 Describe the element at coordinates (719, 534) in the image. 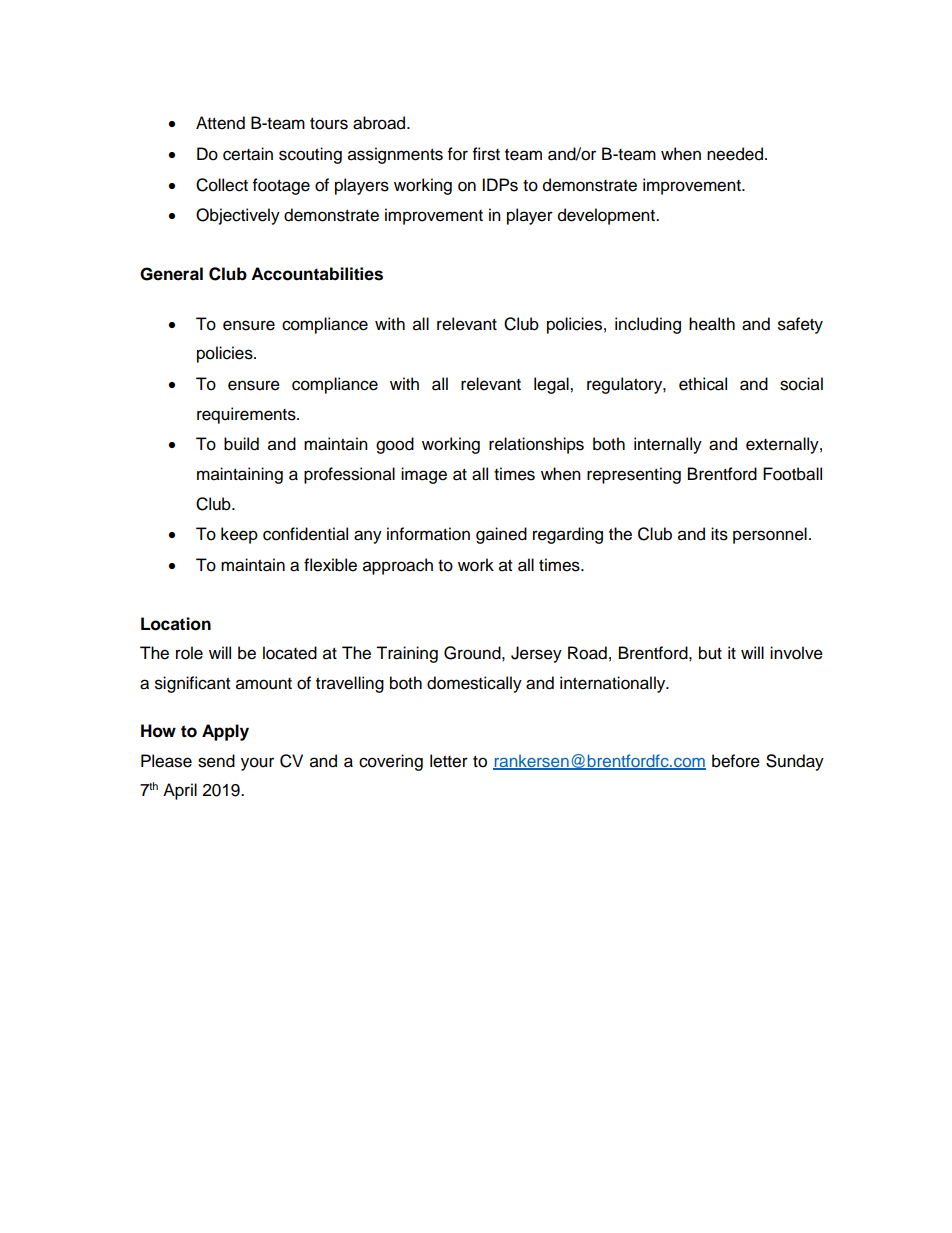

I see `its` at that location.
